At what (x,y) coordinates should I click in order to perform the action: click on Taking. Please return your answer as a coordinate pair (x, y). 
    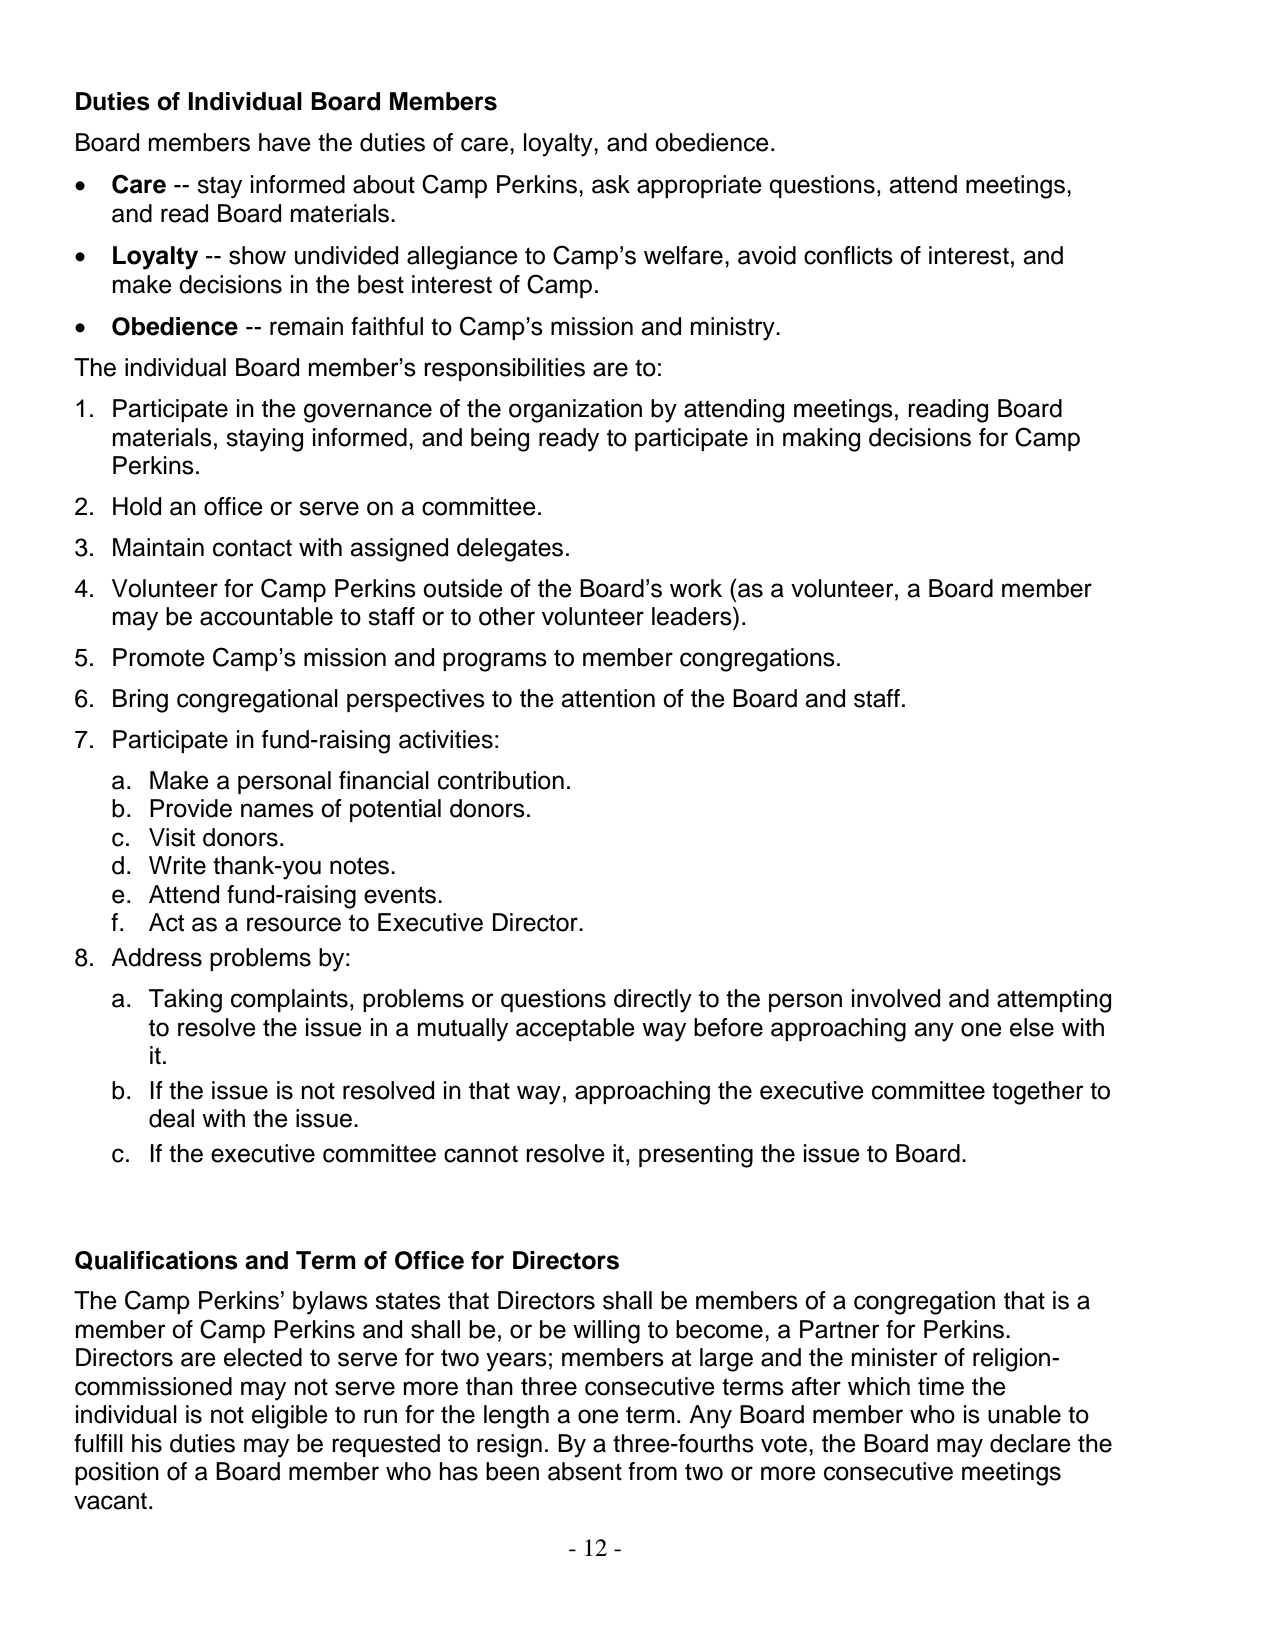
    Looking at the image, I should click on (185, 1001).
